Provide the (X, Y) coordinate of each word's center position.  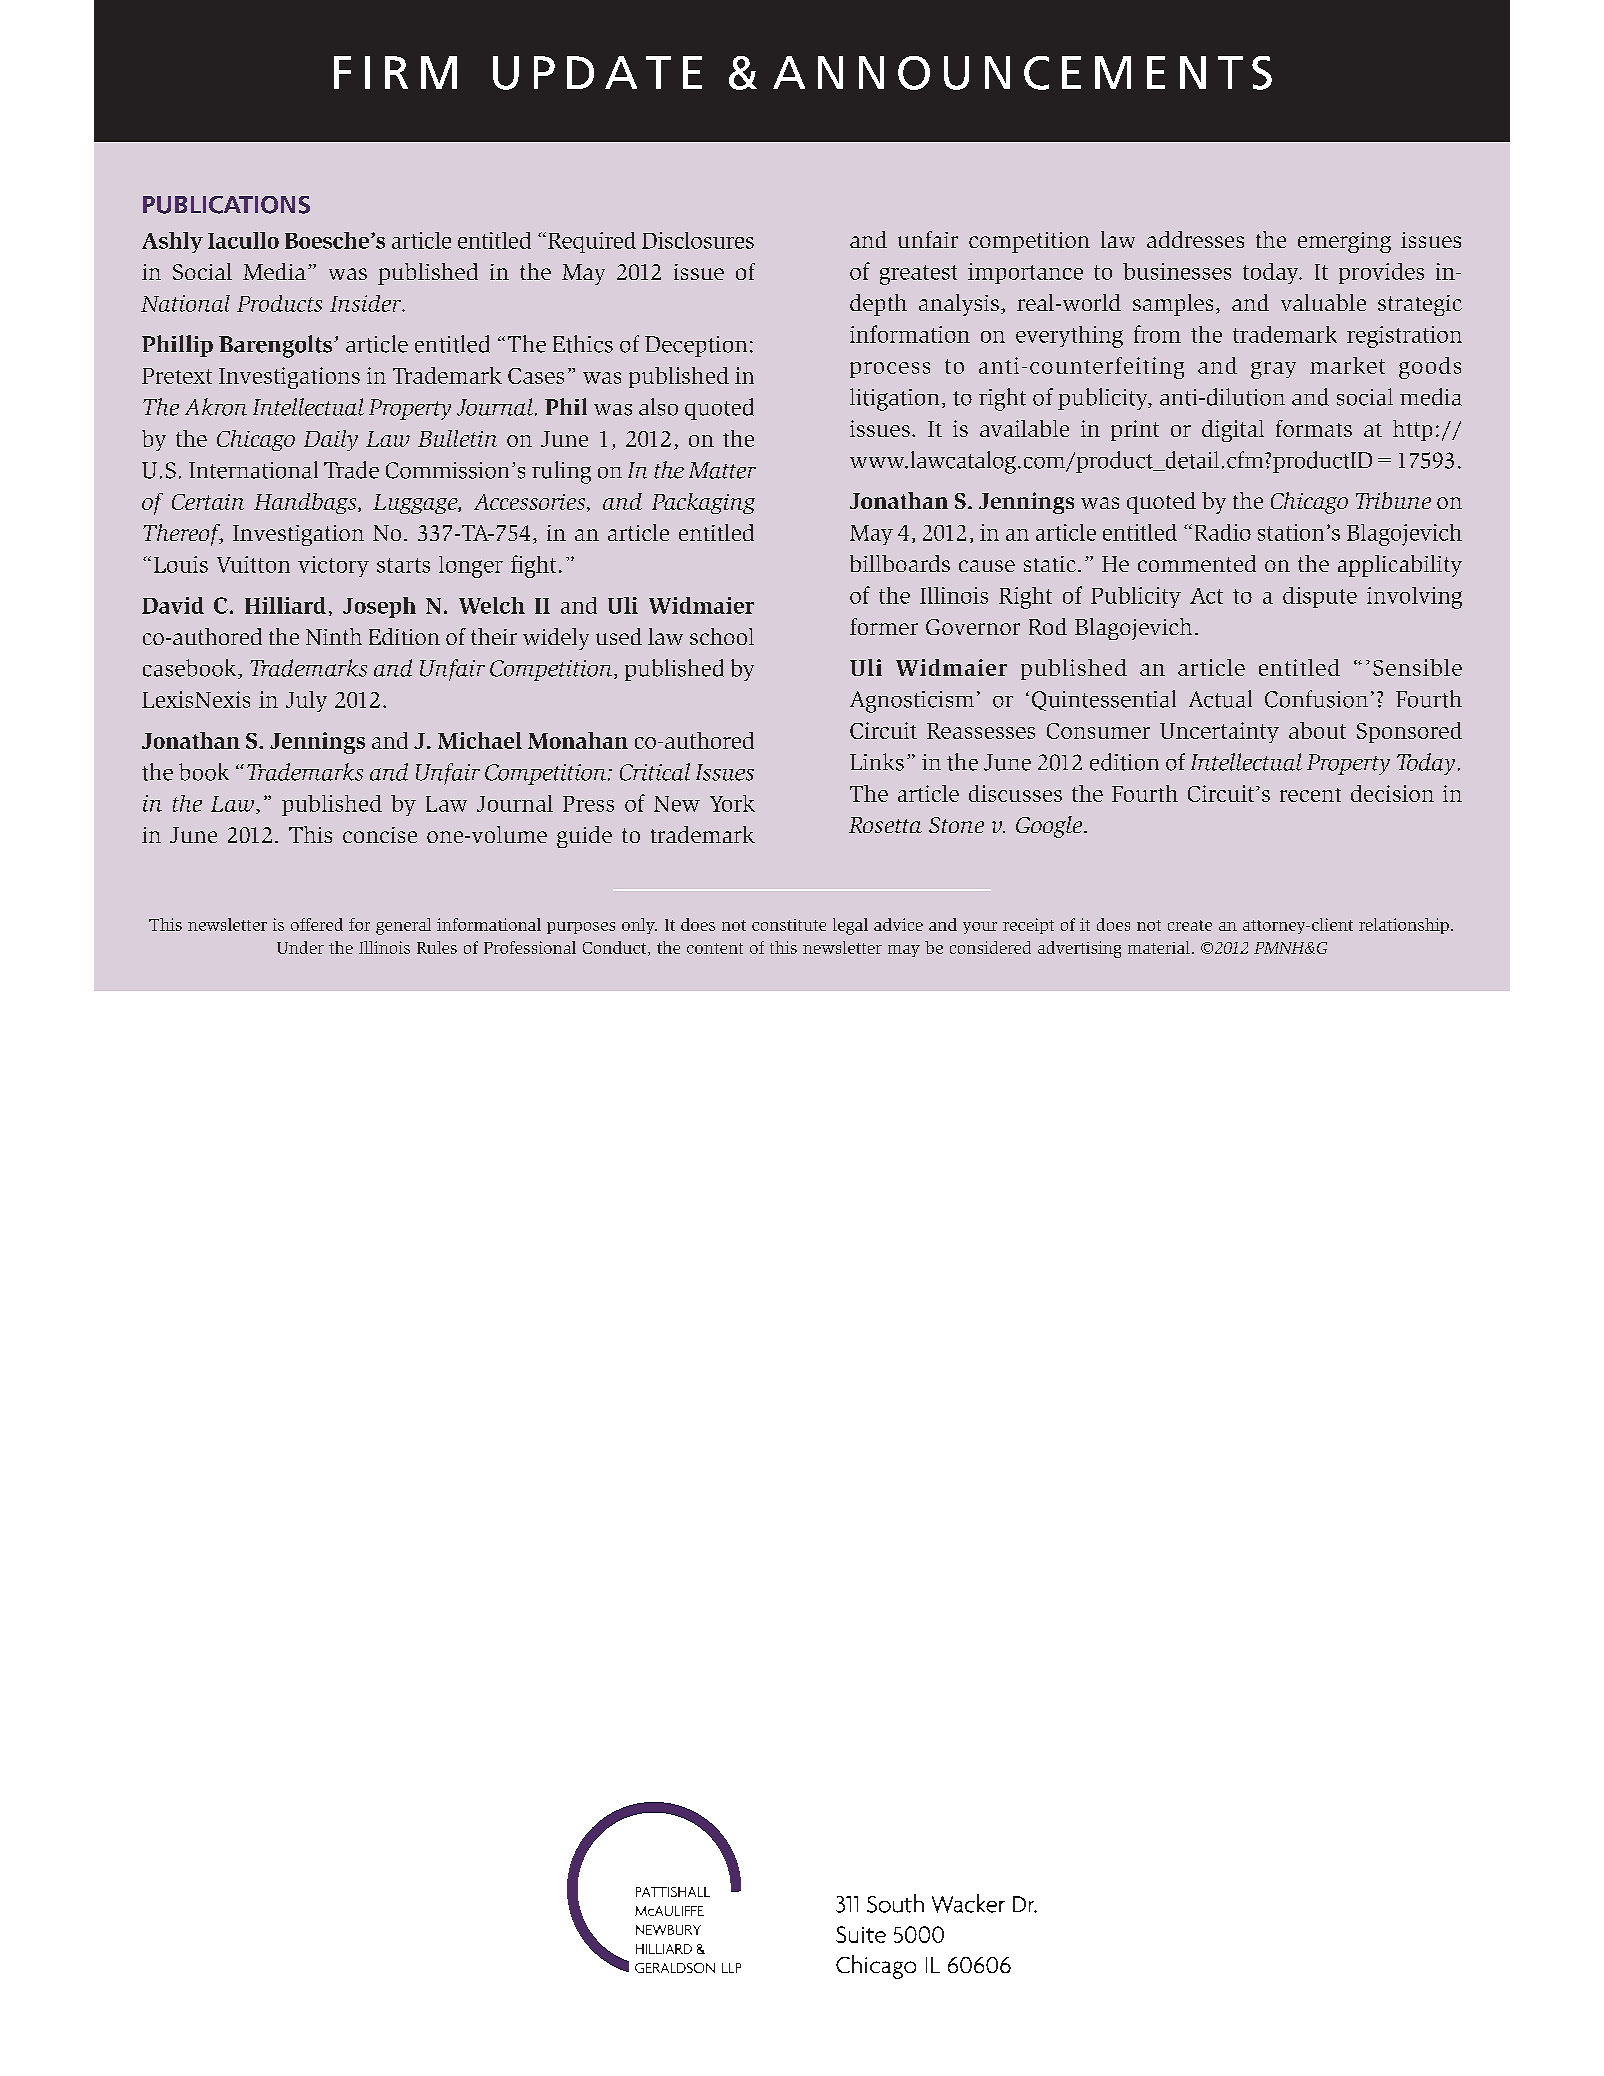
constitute (789, 925)
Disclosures (698, 240)
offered (317, 924)
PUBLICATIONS (226, 205)
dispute (1320, 597)
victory (333, 566)
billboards (900, 563)
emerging (1344, 242)
